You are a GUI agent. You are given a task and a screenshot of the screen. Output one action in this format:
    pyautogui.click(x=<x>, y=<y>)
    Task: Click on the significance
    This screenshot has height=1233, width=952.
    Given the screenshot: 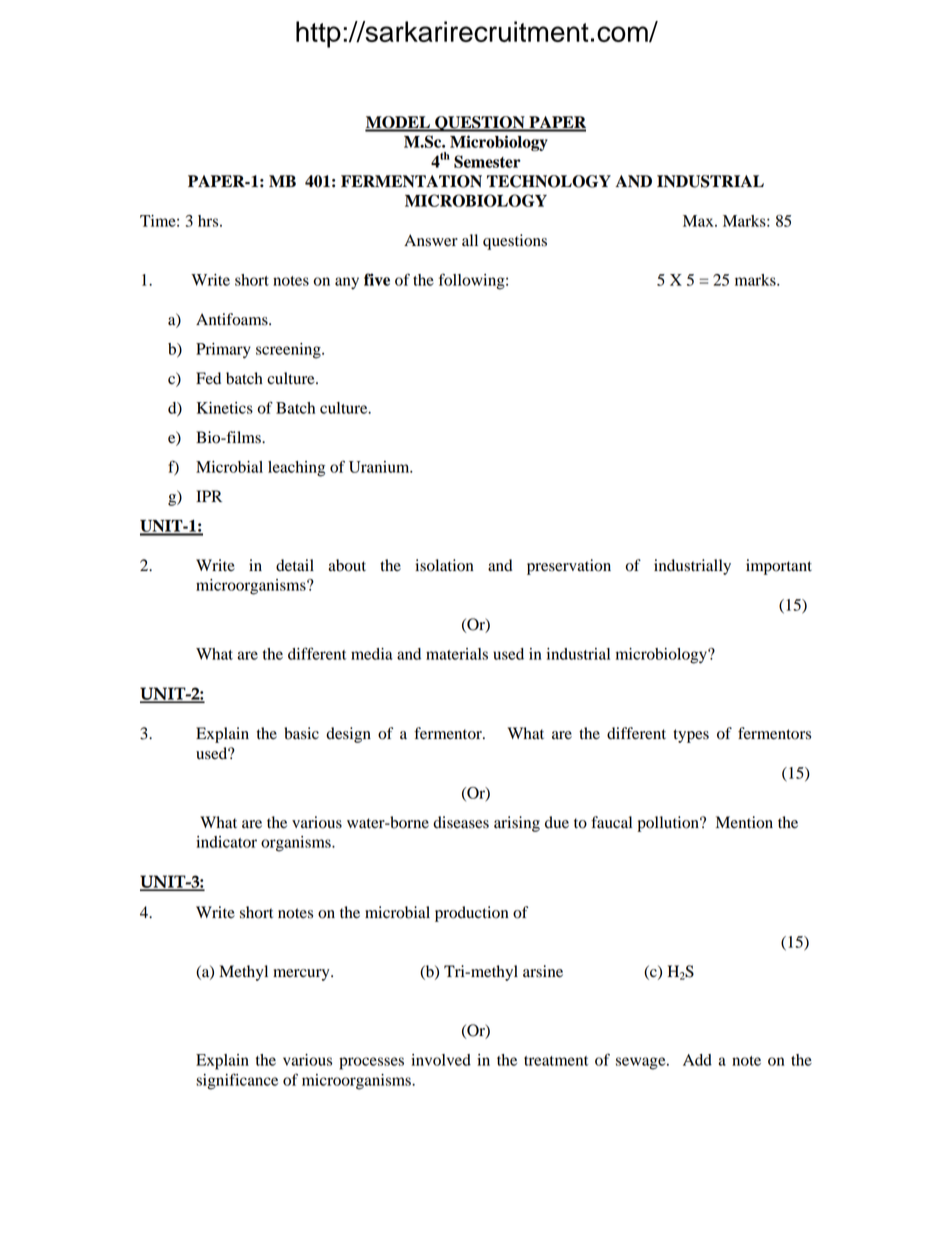 What is the action you would take?
    pyautogui.click(x=237, y=1081)
